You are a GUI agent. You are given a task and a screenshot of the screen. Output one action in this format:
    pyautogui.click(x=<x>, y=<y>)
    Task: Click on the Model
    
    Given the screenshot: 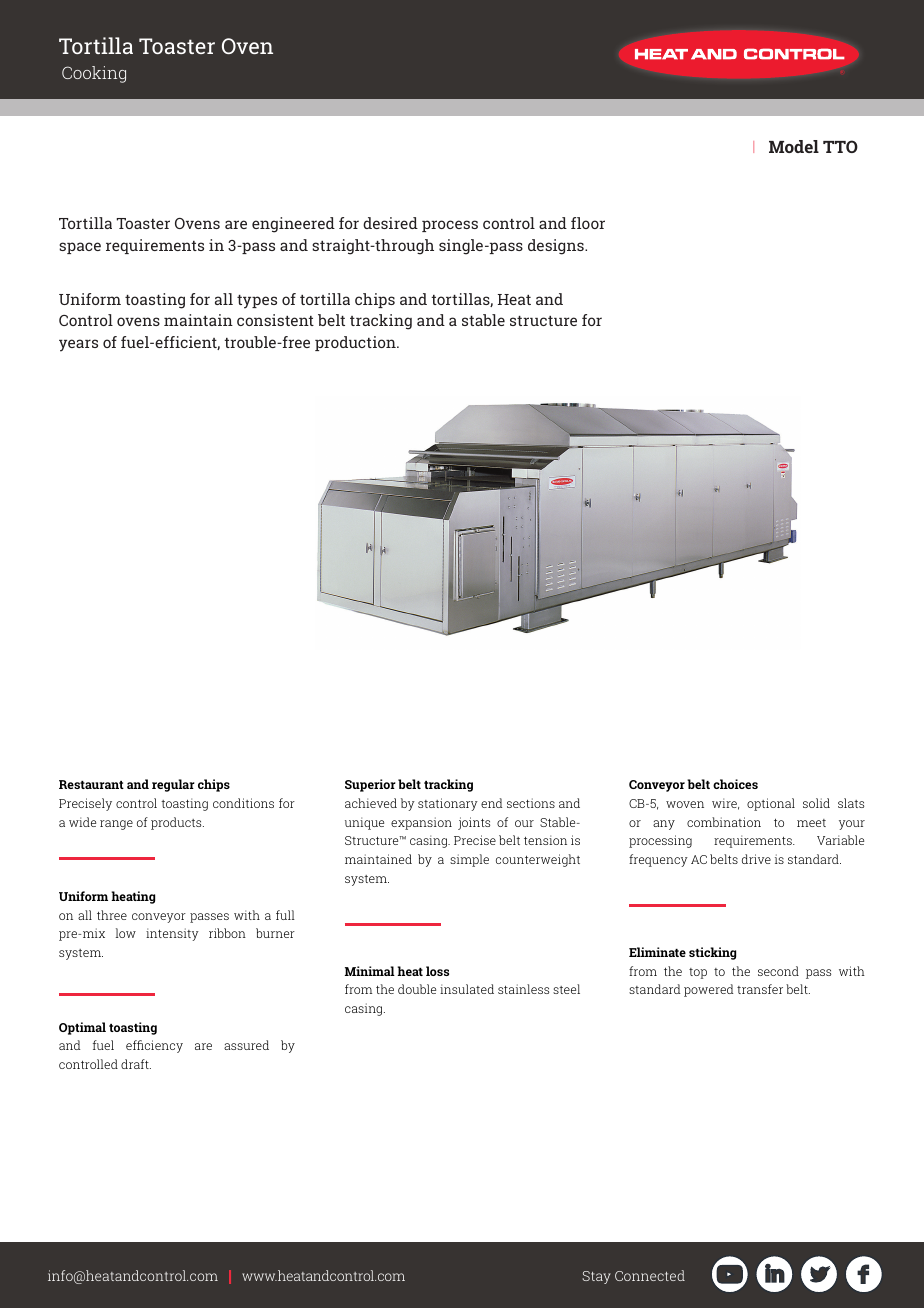 What is the action you would take?
    pyautogui.click(x=794, y=146)
